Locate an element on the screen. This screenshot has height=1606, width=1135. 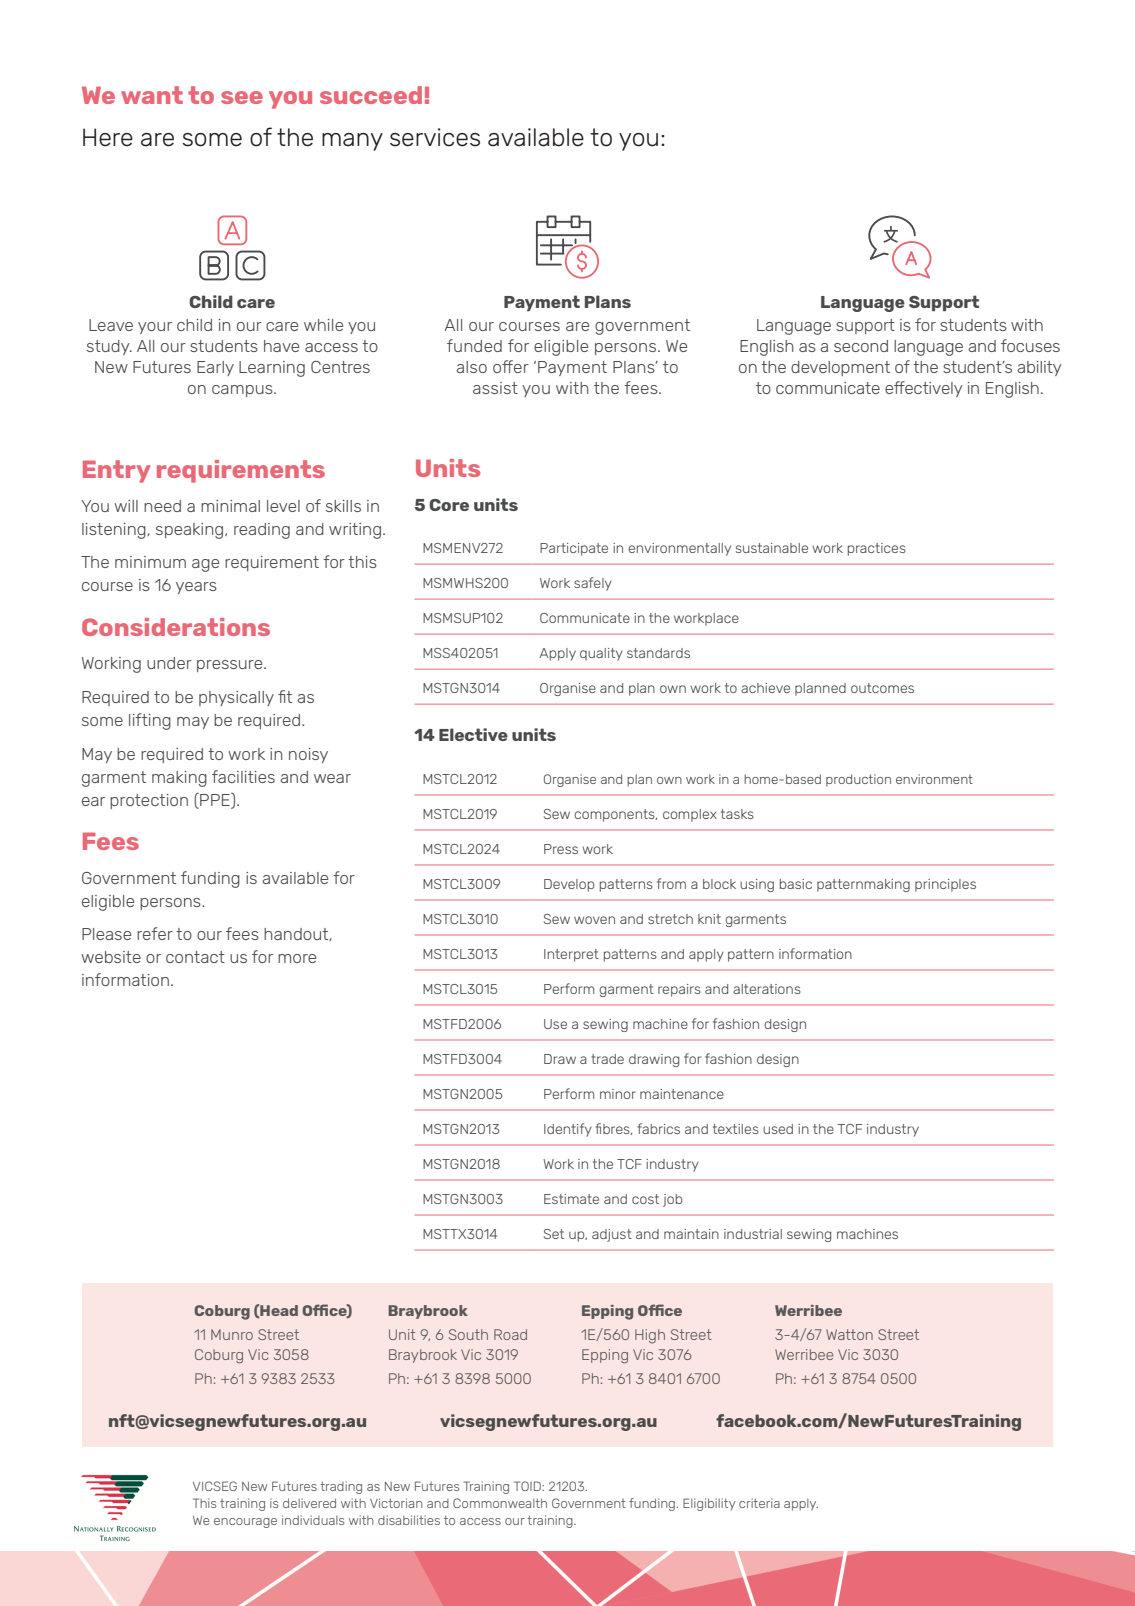
services is located at coordinates (435, 137).
